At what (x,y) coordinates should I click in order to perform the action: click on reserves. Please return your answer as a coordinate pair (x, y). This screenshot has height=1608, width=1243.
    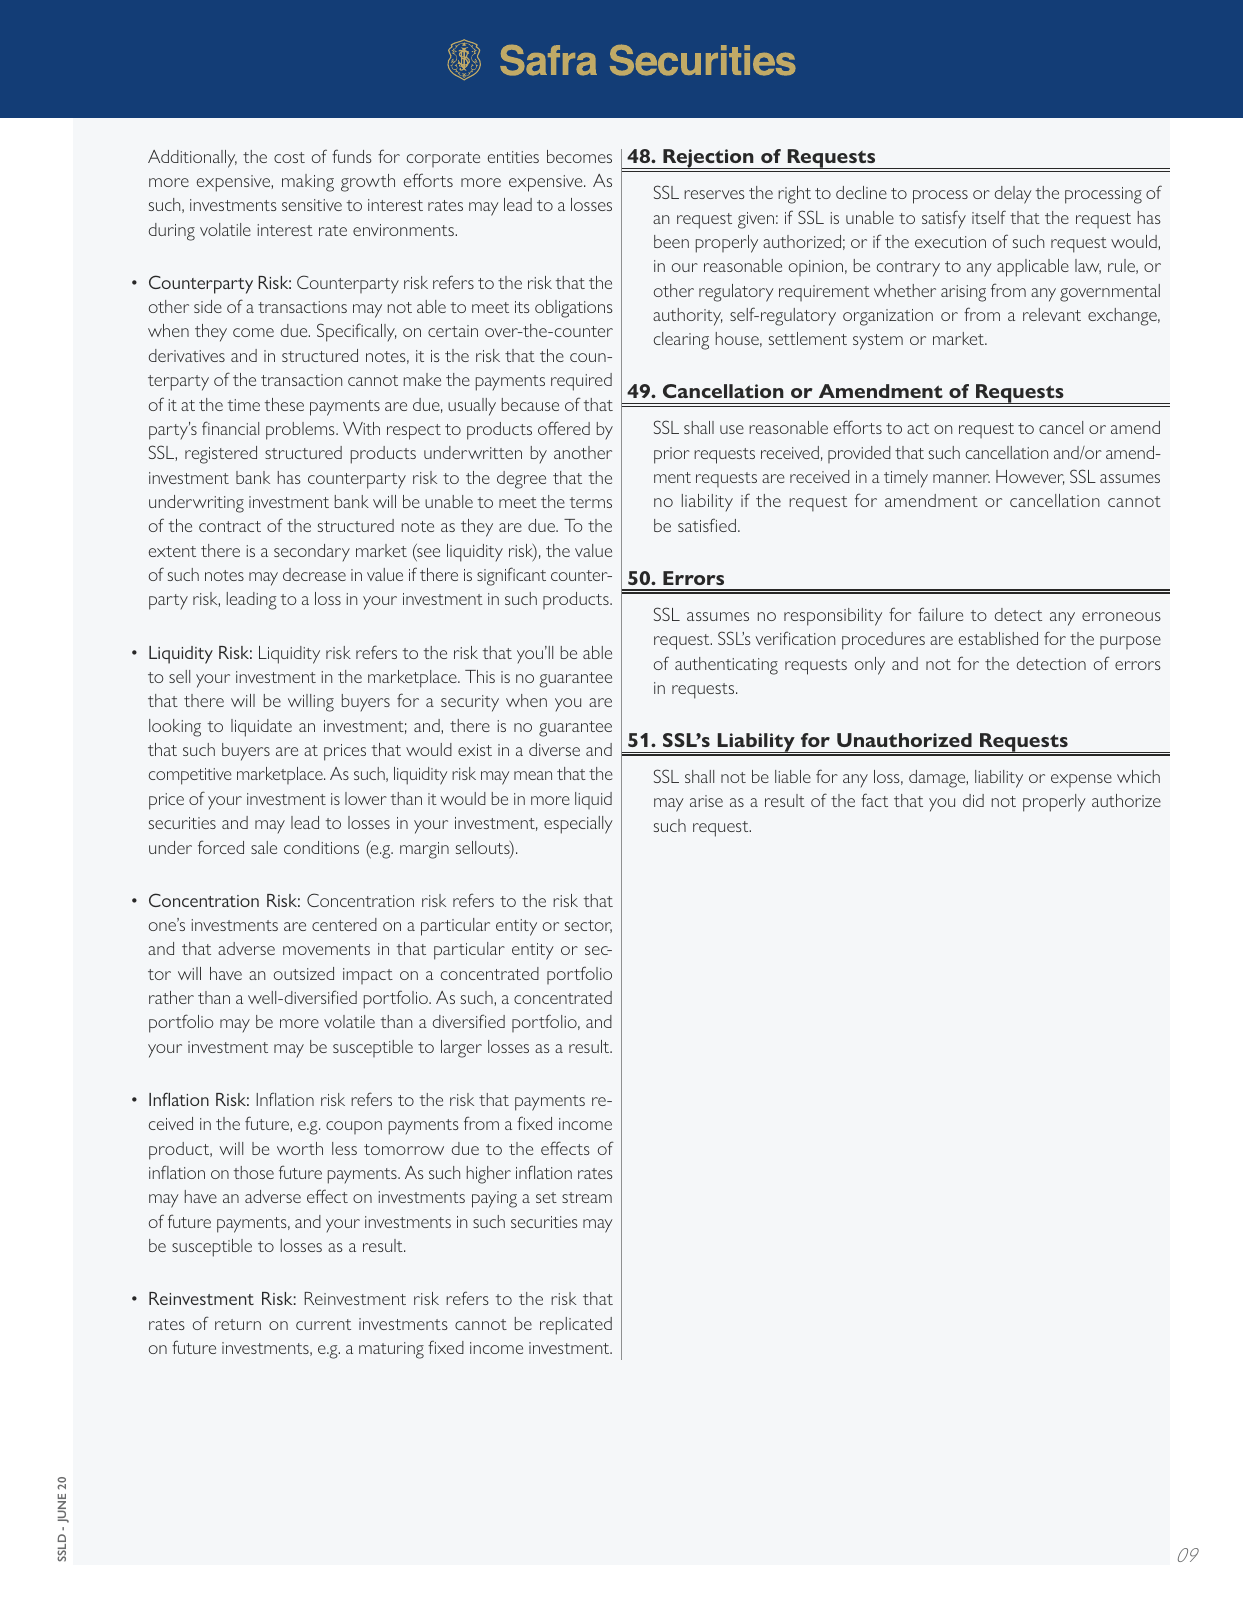
    Looking at the image, I should click on (714, 194).
